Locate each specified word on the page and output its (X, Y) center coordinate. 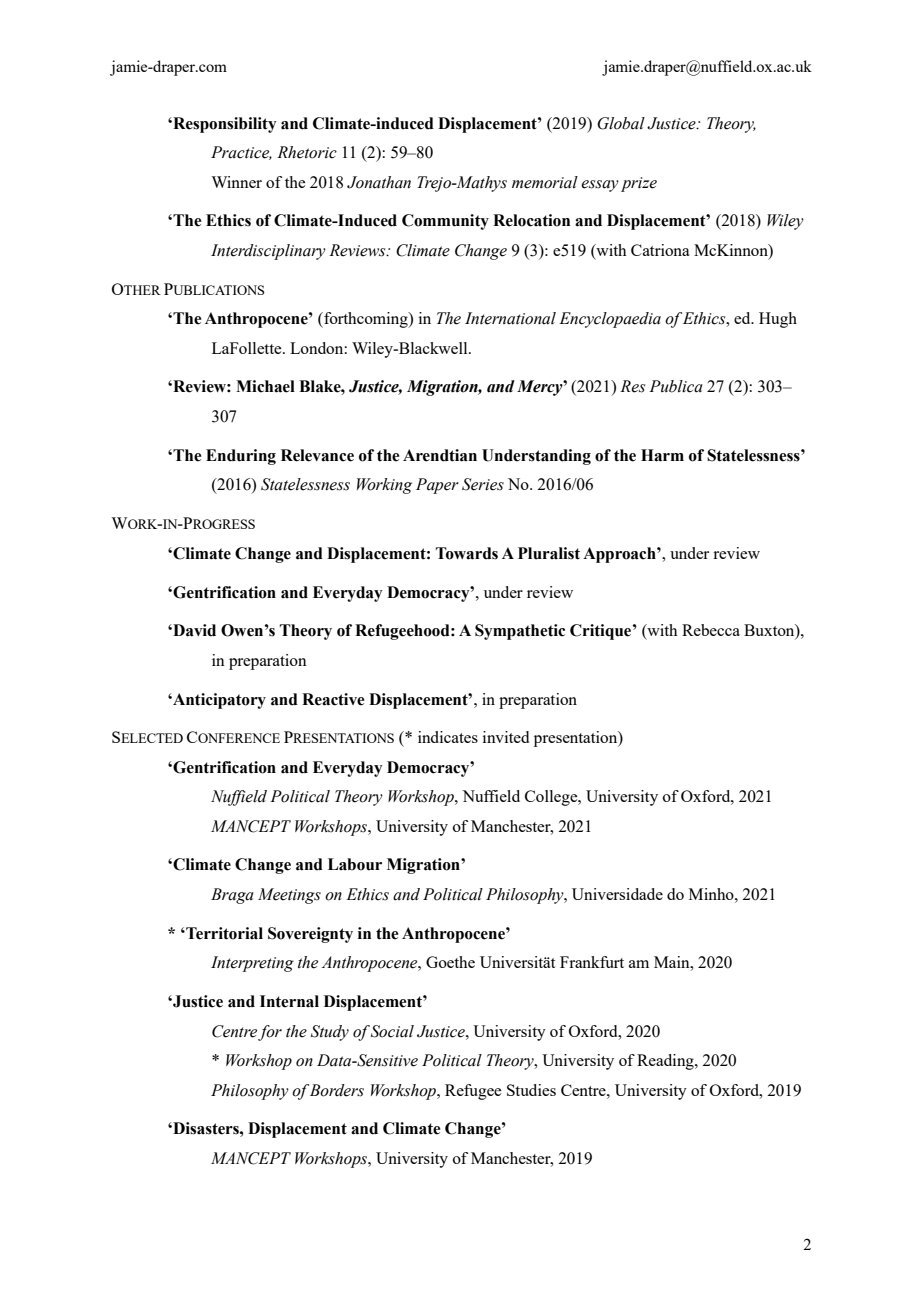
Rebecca (711, 630)
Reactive (333, 699)
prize (639, 184)
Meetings (289, 896)
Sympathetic (520, 632)
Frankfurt (592, 962)
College (552, 798)
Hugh (778, 320)
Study (330, 1033)
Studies (531, 1090)
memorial (545, 182)
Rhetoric (307, 152)
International (510, 318)
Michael (265, 386)
